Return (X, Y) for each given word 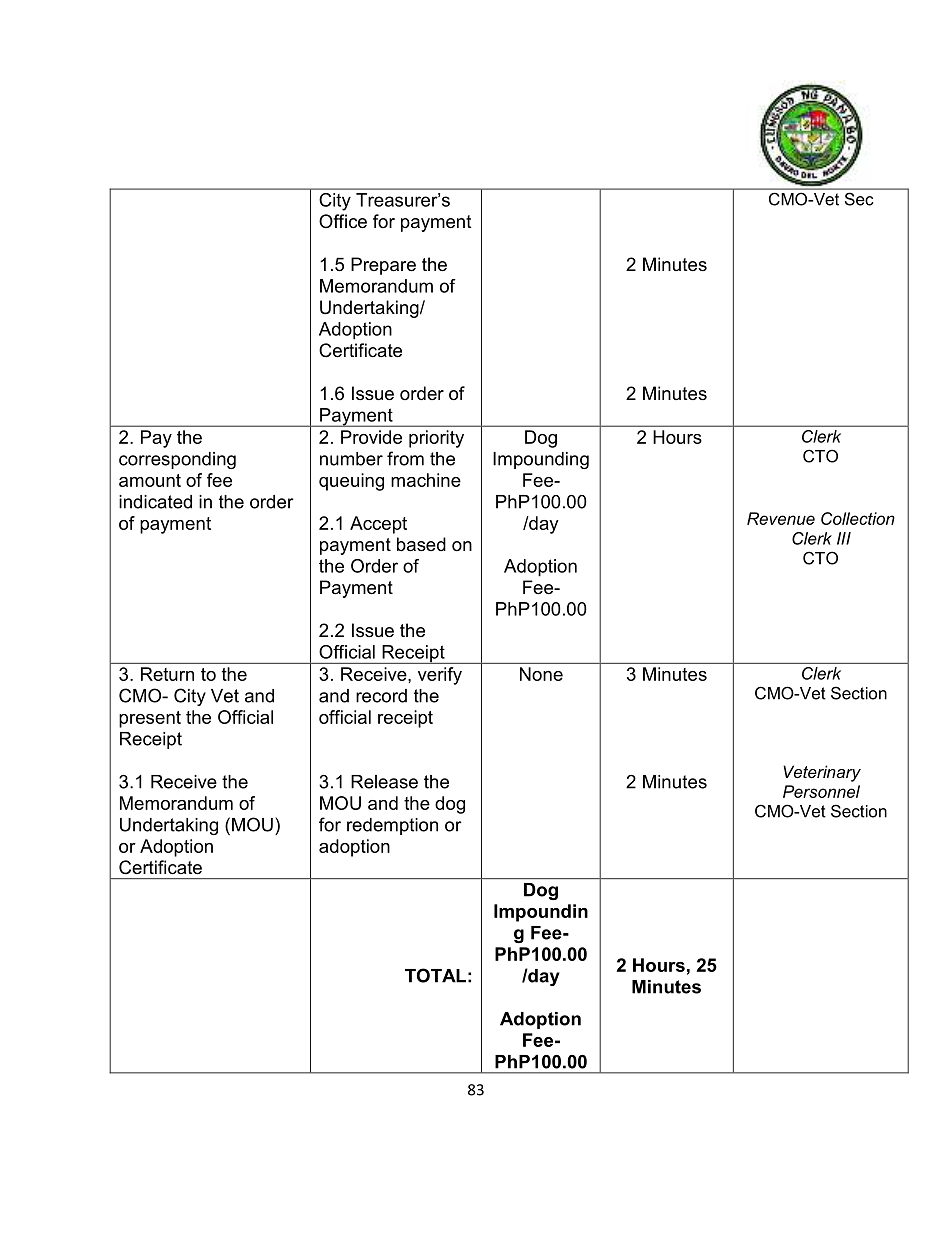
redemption (392, 826)
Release (384, 782)
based (421, 544)
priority (436, 439)
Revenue (781, 518)
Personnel (821, 791)
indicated (155, 502)
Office (343, 221)
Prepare (383, 266)
